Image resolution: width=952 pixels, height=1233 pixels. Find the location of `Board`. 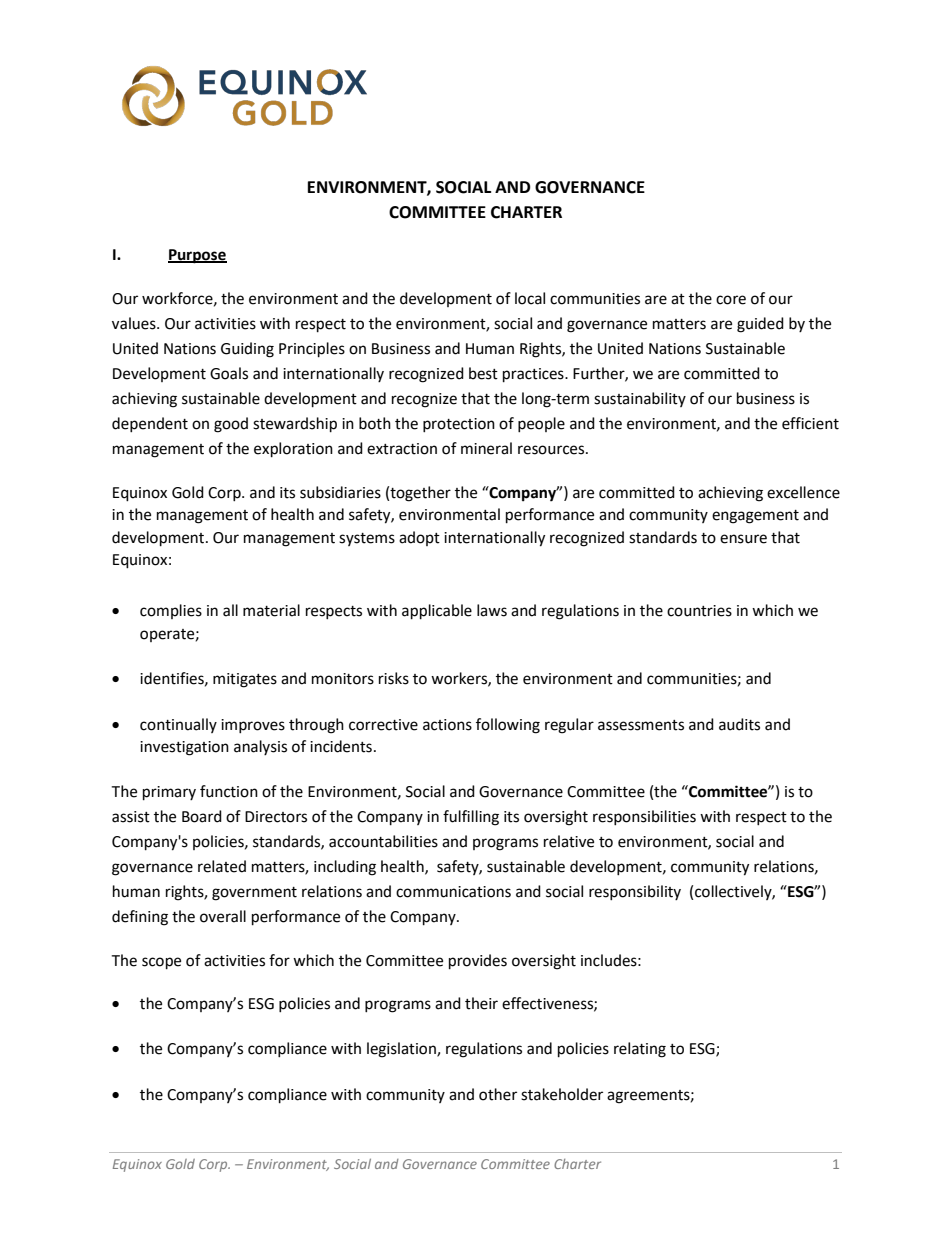

Board is located at coordinates (202, 816).
